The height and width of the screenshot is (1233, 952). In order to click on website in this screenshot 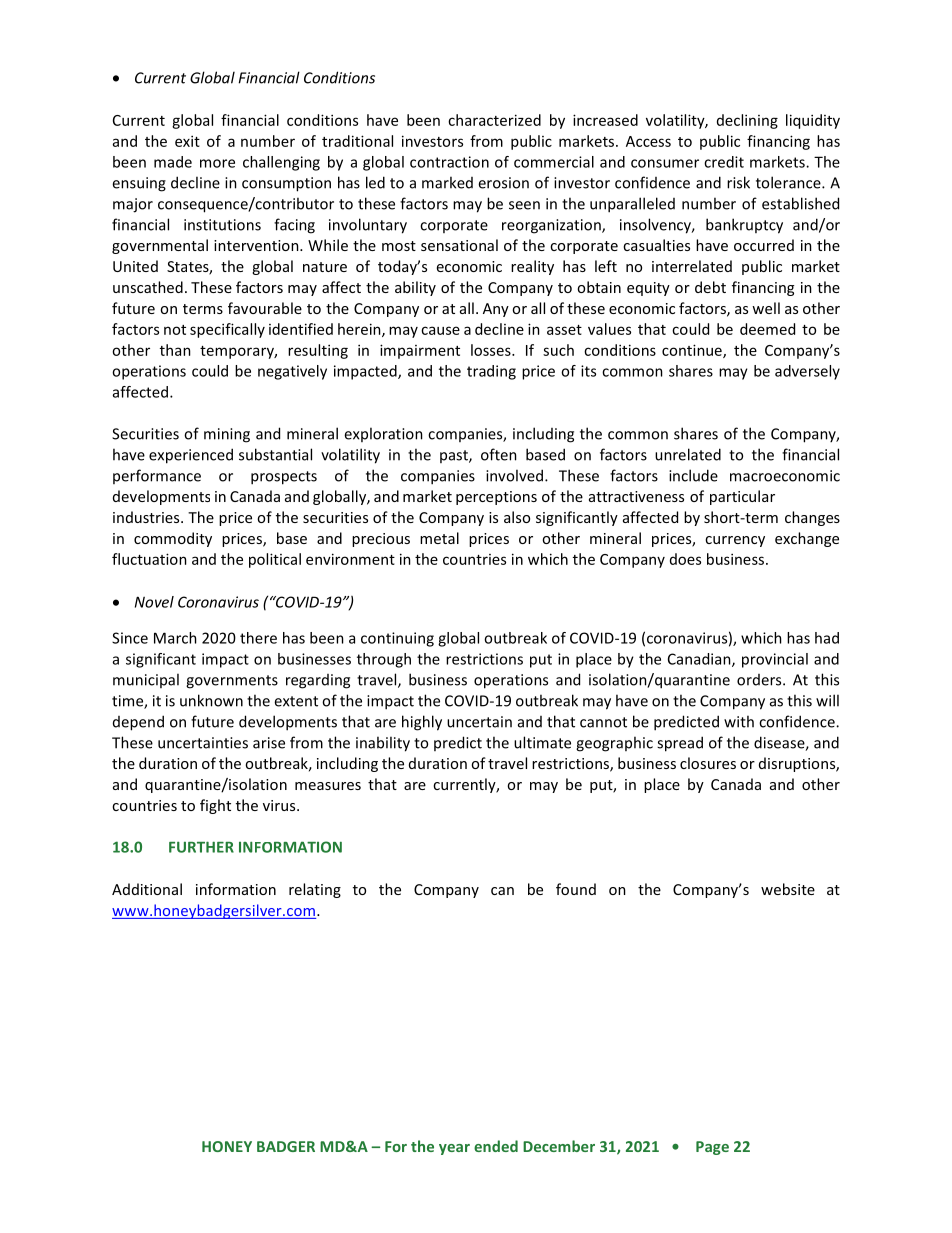, I will do `click(788, 889)`.
